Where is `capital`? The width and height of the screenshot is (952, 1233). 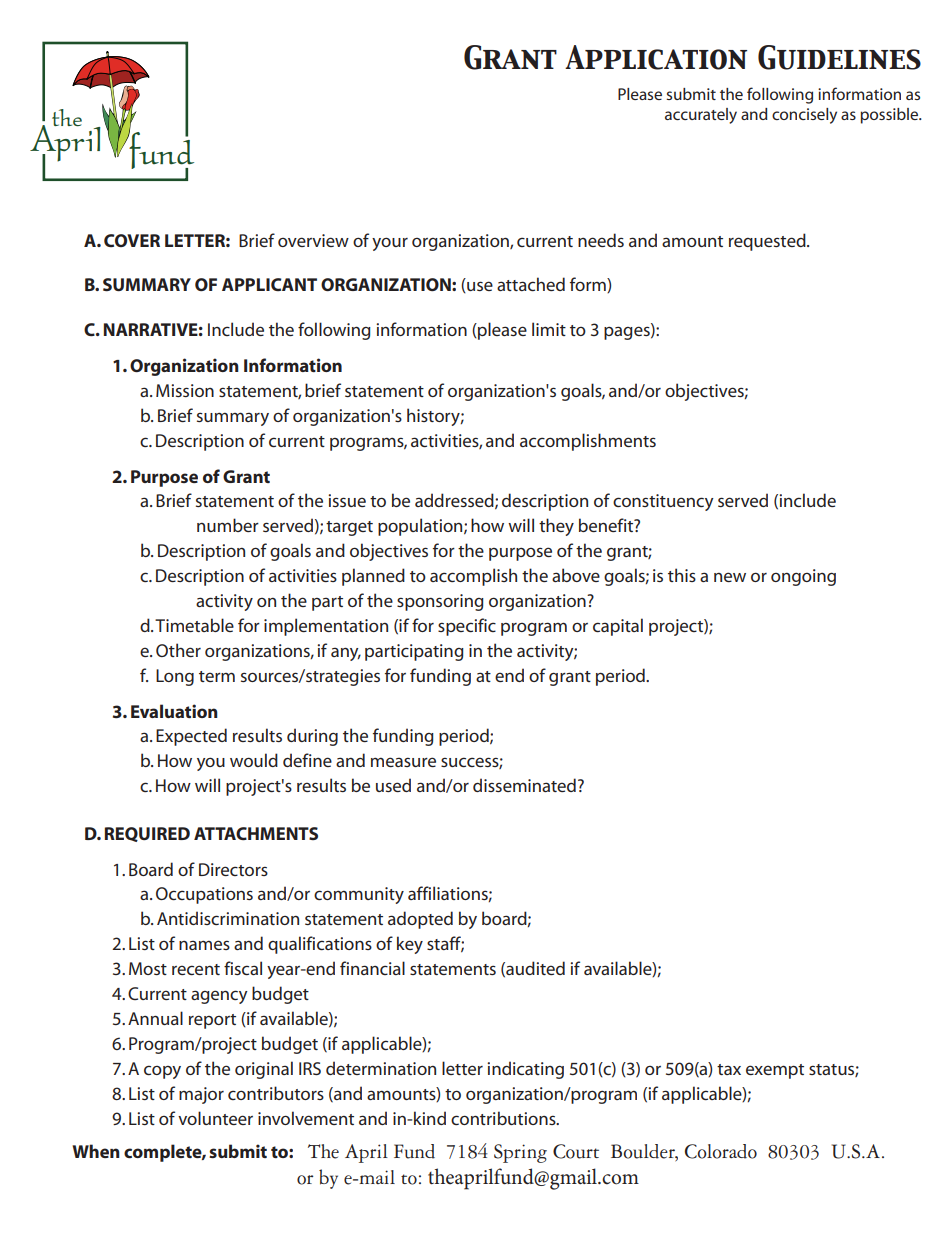
capital is located at coordinates (618, 627).
